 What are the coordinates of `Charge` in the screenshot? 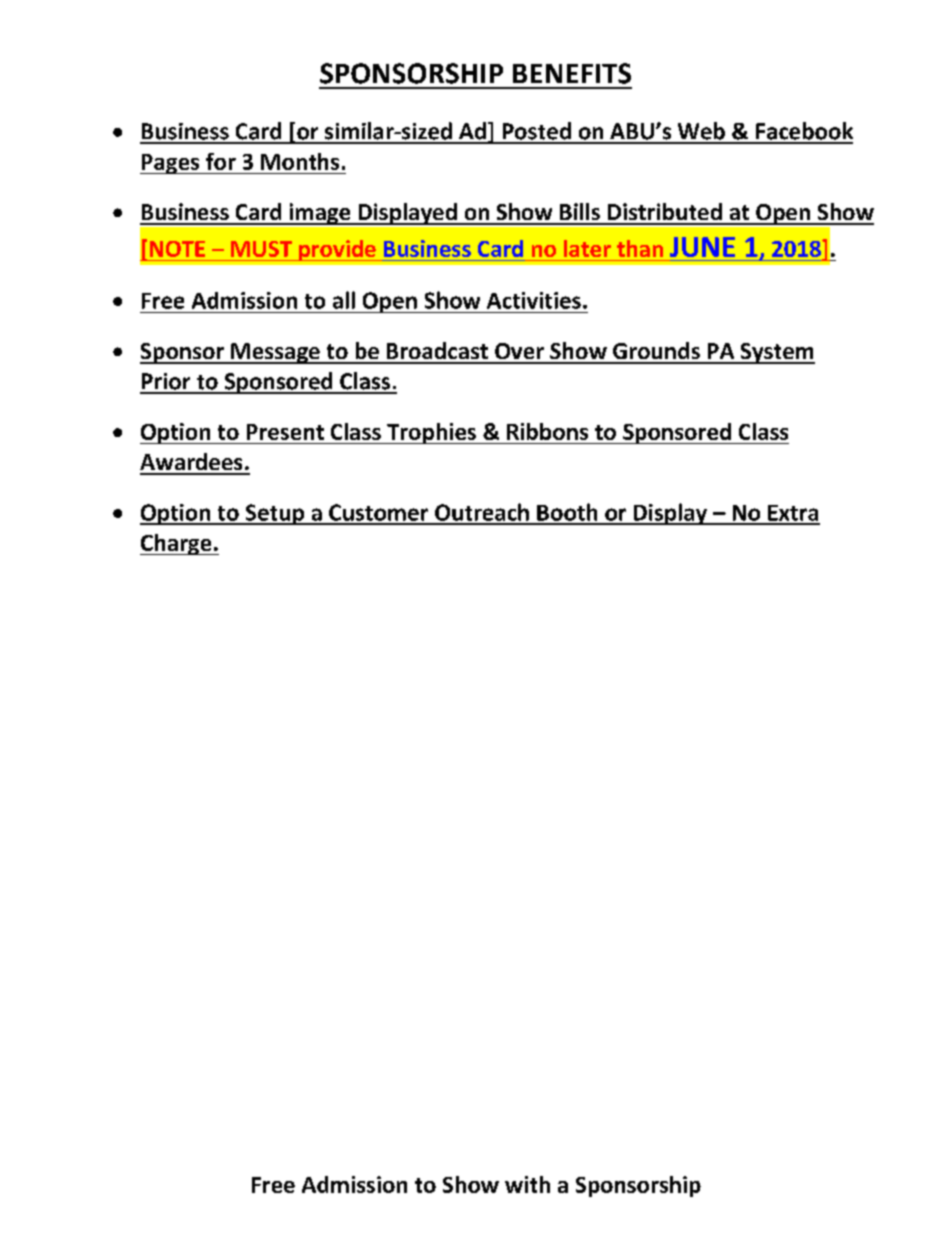 It's located at (177, 544).
